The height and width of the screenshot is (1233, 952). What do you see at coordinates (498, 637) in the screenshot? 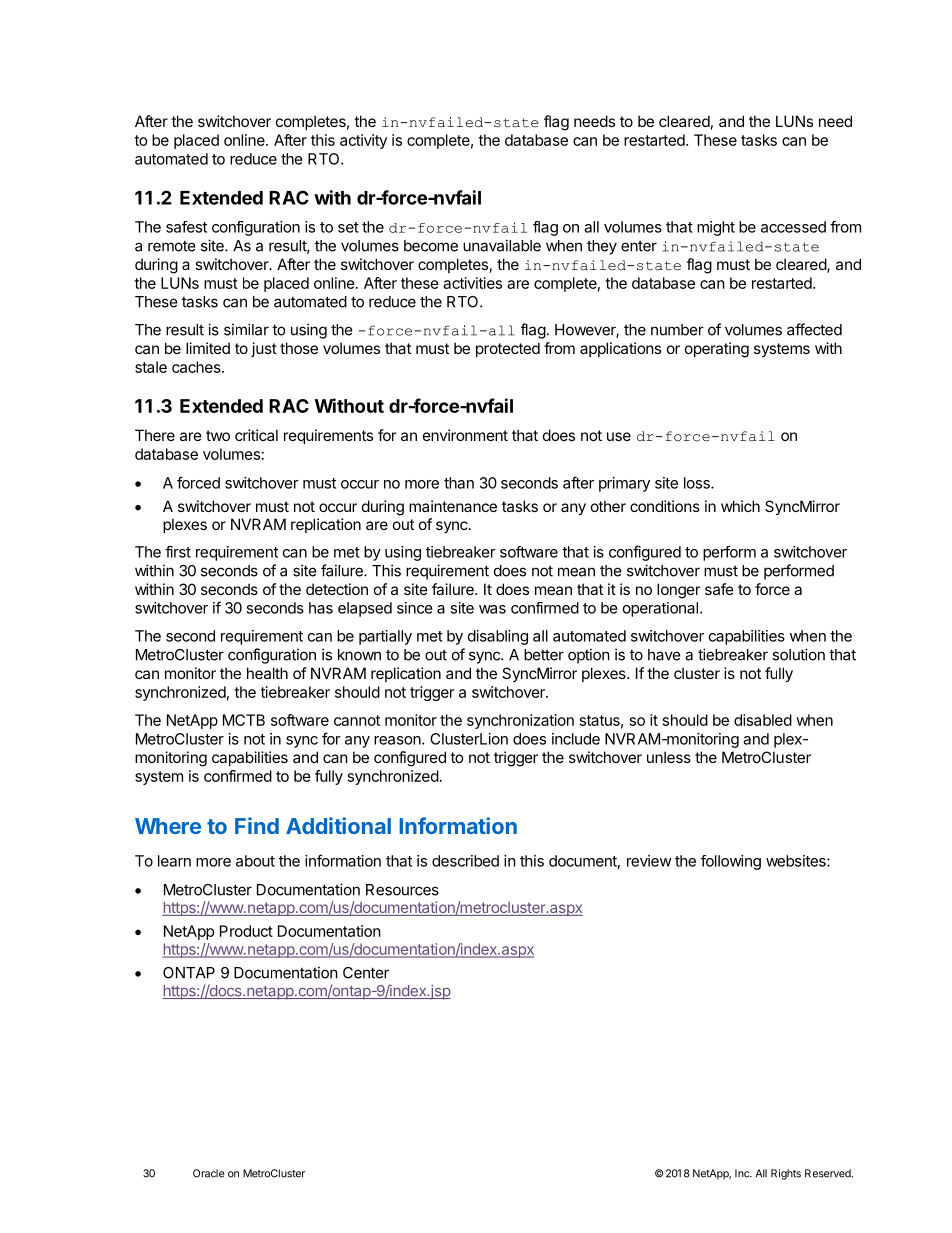
I see `disabling` at bounding box center [498, 637].
